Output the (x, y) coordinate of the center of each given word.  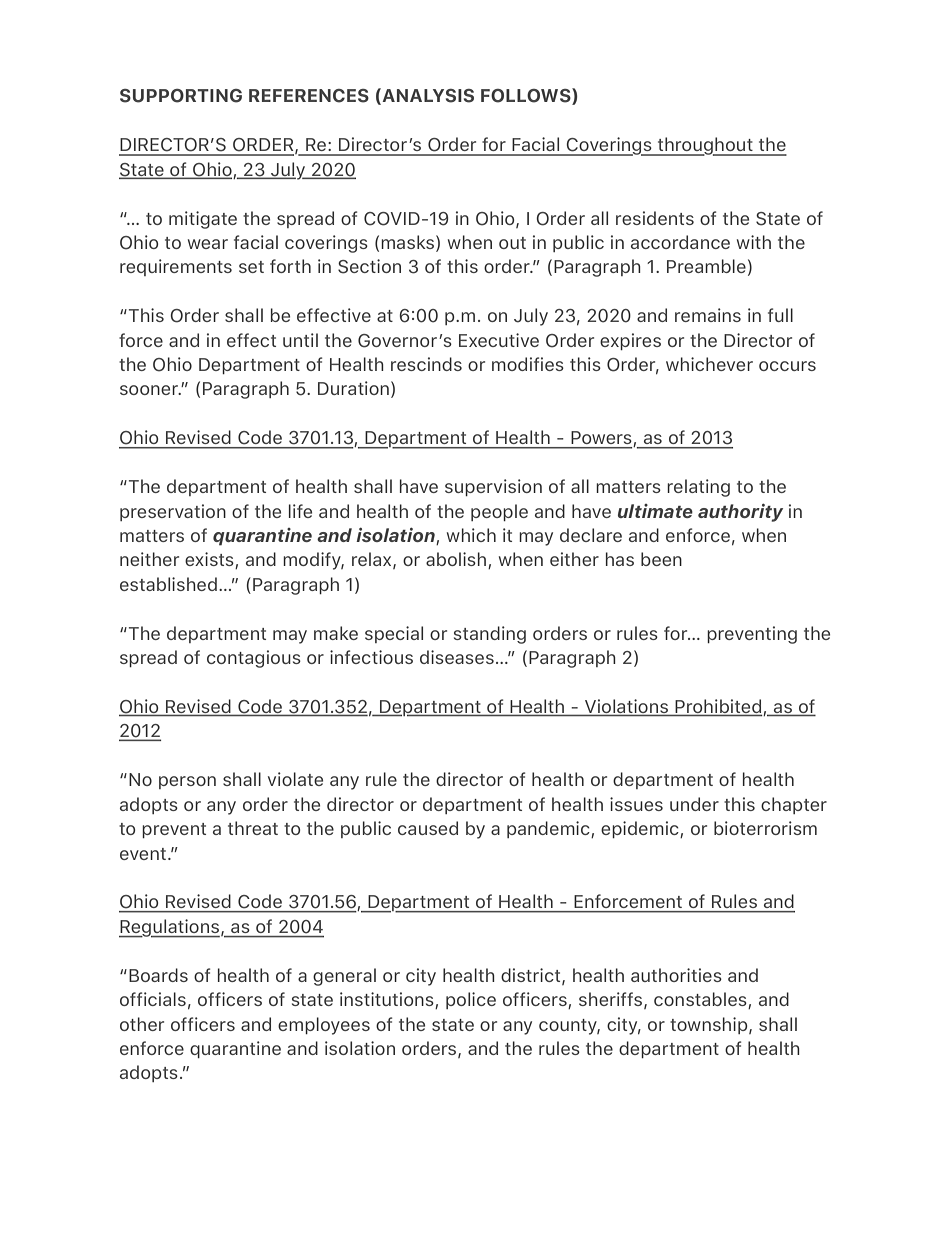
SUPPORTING (181, 96)
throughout (705, 146)
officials (153, 999)
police (471, 1000)
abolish (457, 560)
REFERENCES (309, 96)
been (661, 559)
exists (210, 560)
